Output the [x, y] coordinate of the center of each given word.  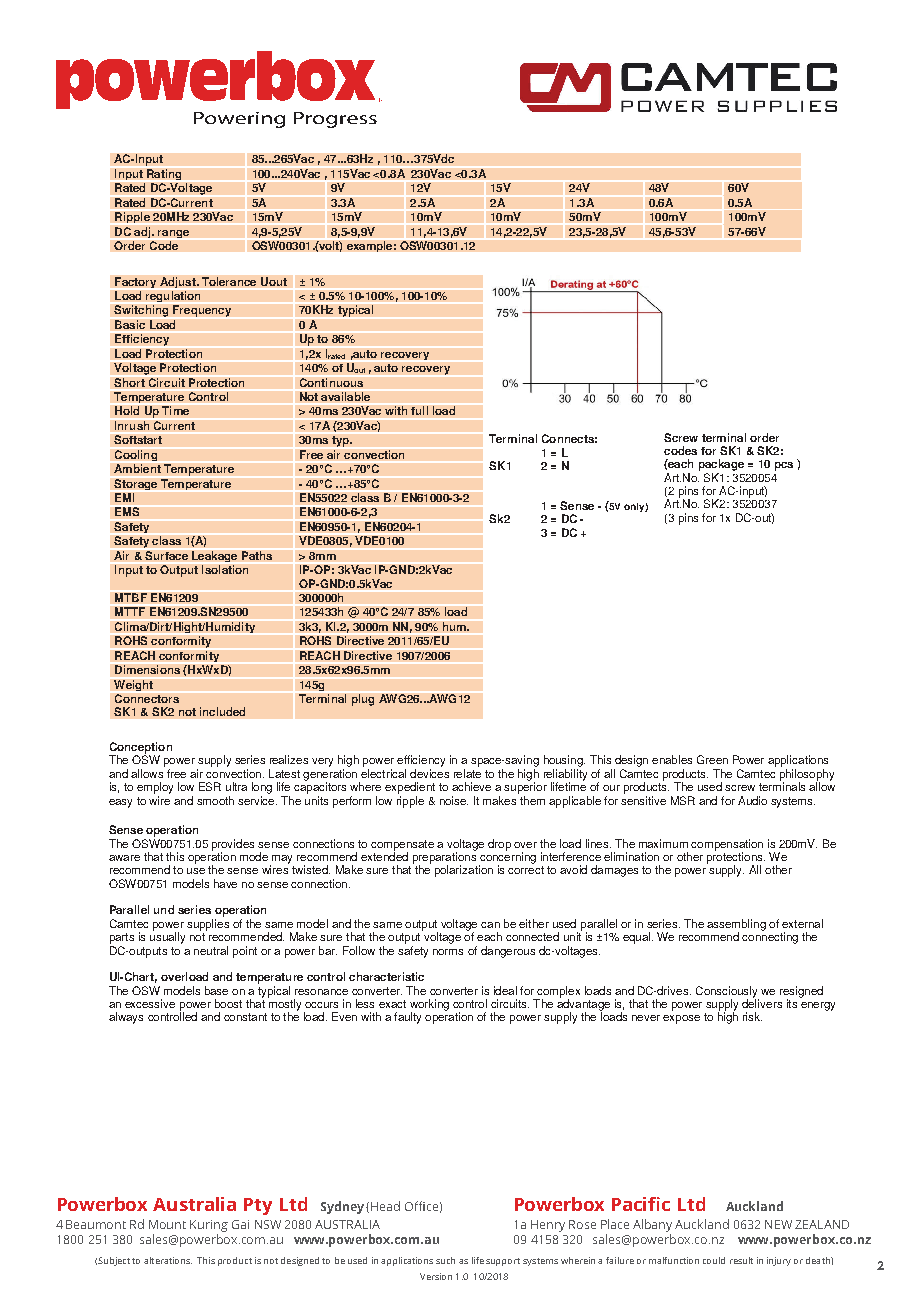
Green [712, 759]
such [445, 1260]
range [173, 234]
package [721, 465]
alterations [168, 1260]
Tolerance [229, 281]
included [222, 711]
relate [467, 773]
